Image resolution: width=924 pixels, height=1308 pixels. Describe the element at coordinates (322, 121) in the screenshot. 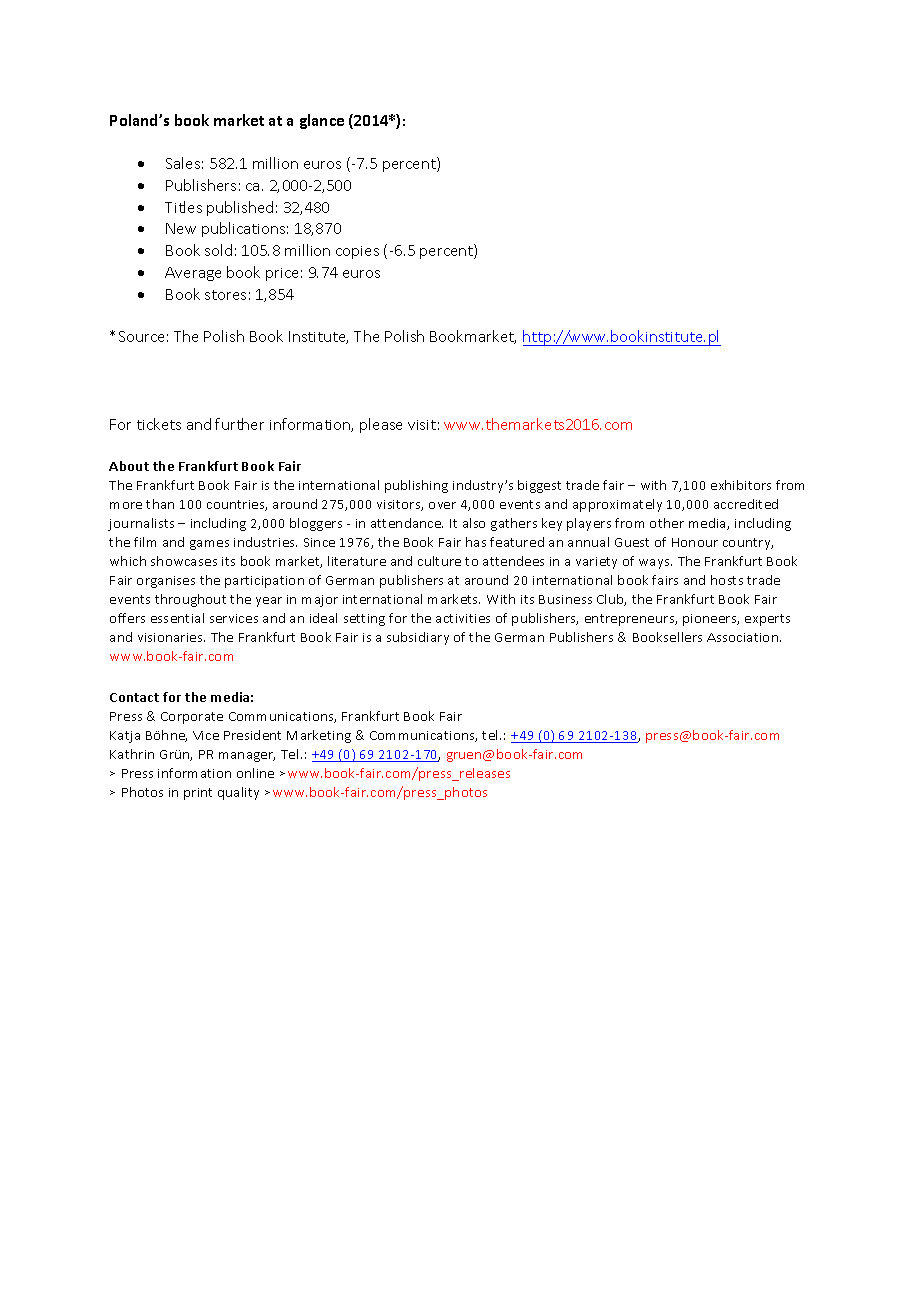

I see `glance` at that location.
